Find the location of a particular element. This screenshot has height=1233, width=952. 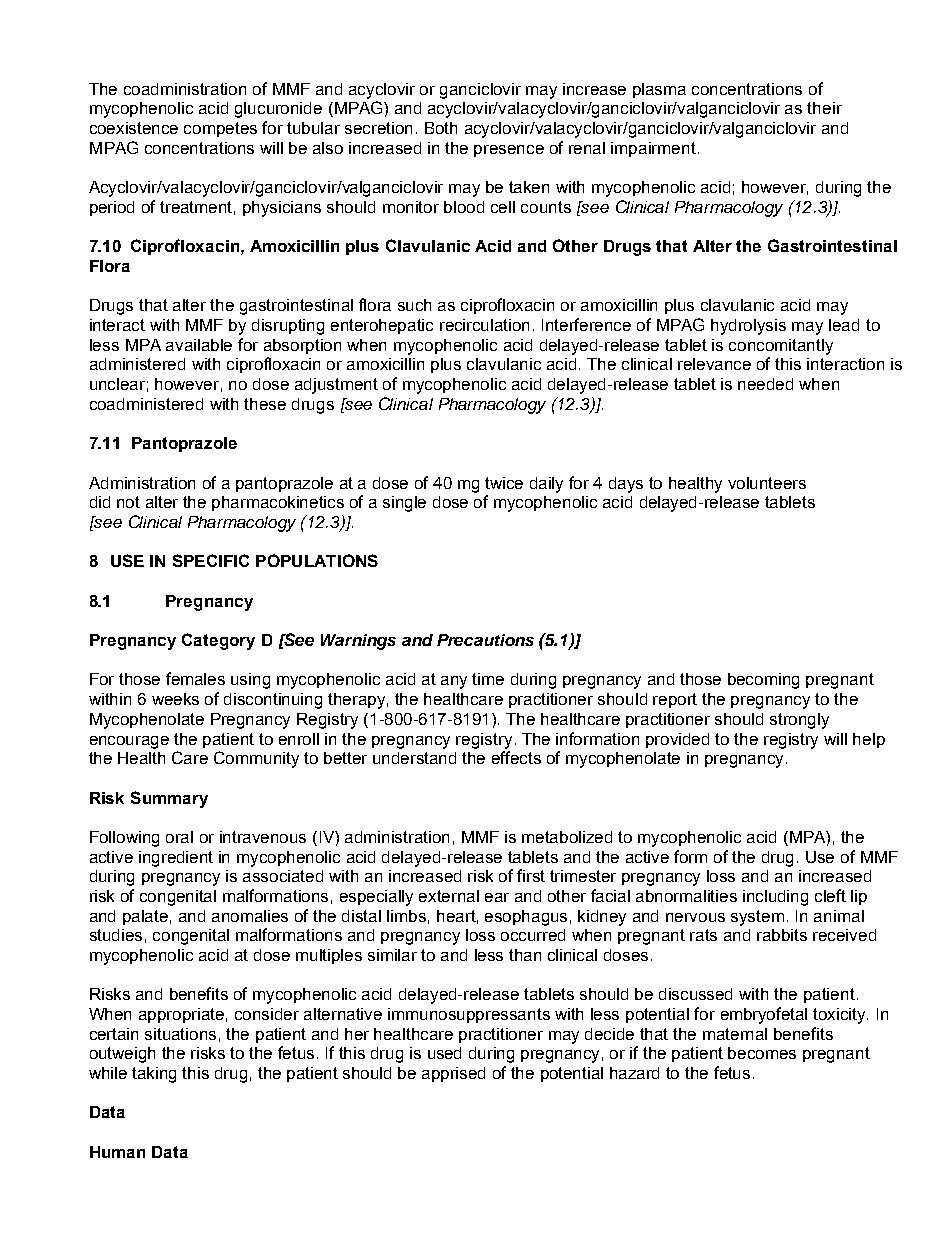

not is located at coordinates (128, 502).
